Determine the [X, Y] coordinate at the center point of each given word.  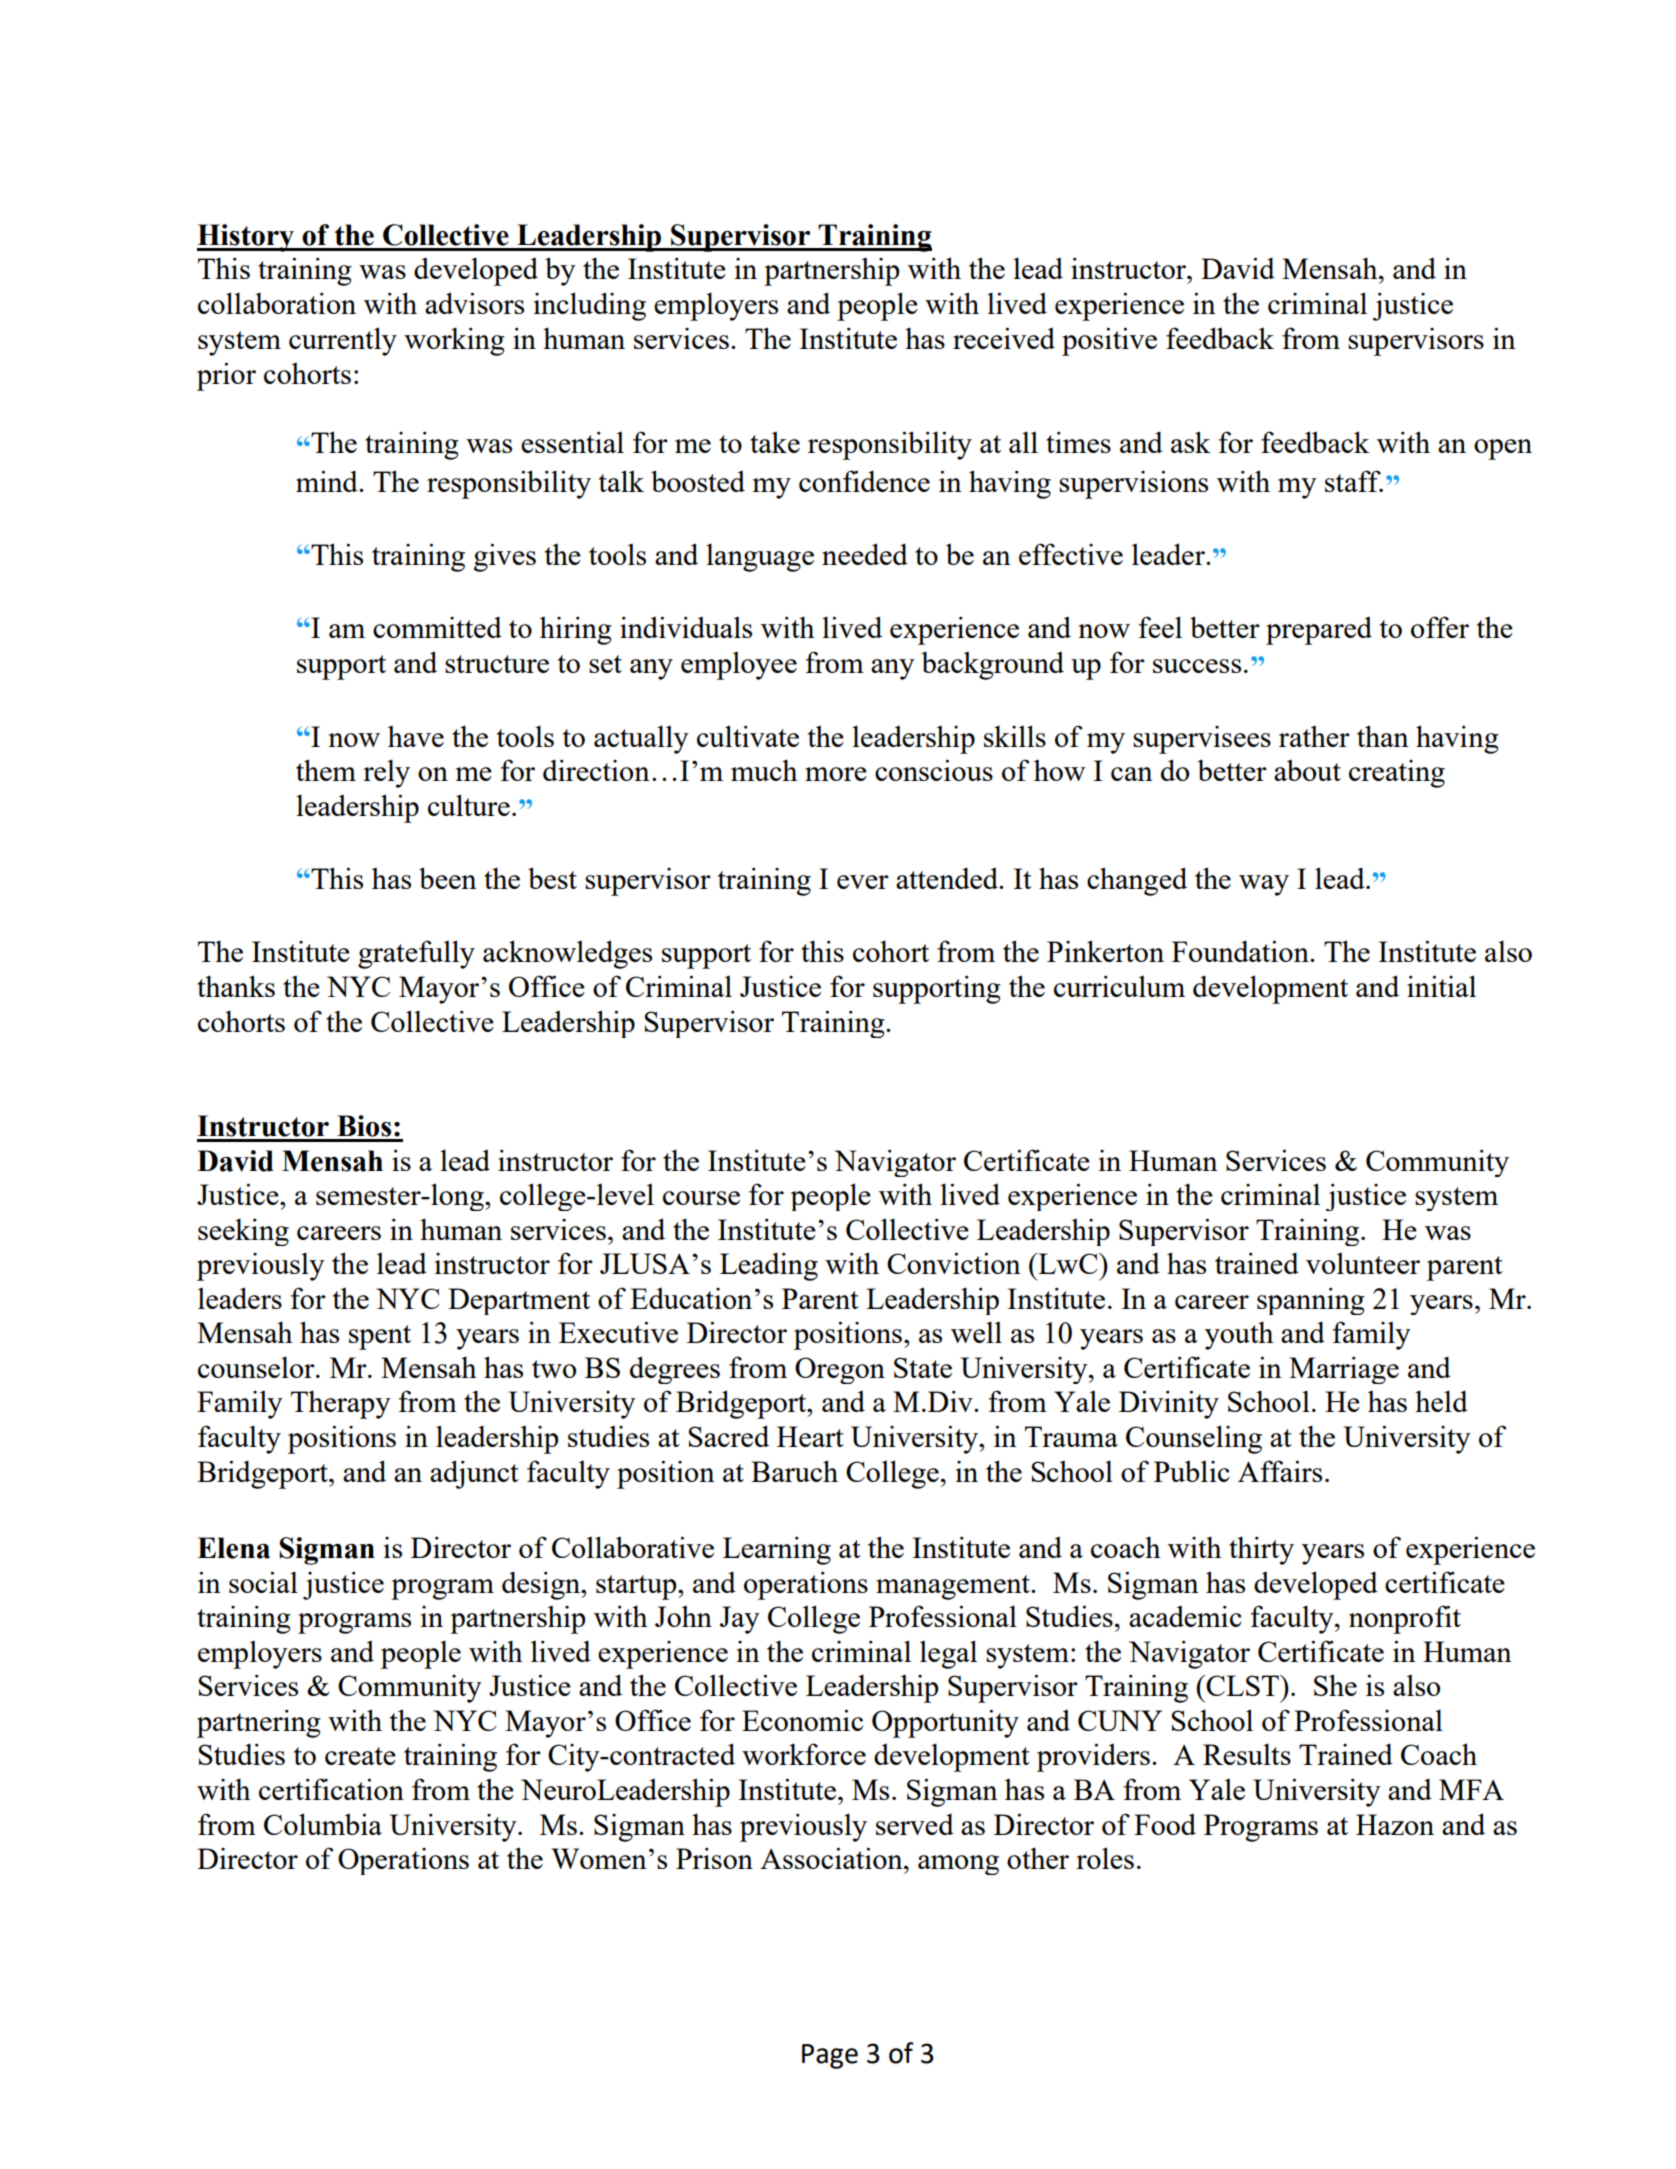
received [1004, 338]
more [836, 774]
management [954, 1587]
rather [1314, 736]
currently [343, 341]
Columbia [323, 1824]
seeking [243, 1232]
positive [1109, 341]
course [701, 1198]
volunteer [1363, 1263]
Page [830, 2056]
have [416, 736]
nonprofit [1405, 1619]
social [263, 1582]
